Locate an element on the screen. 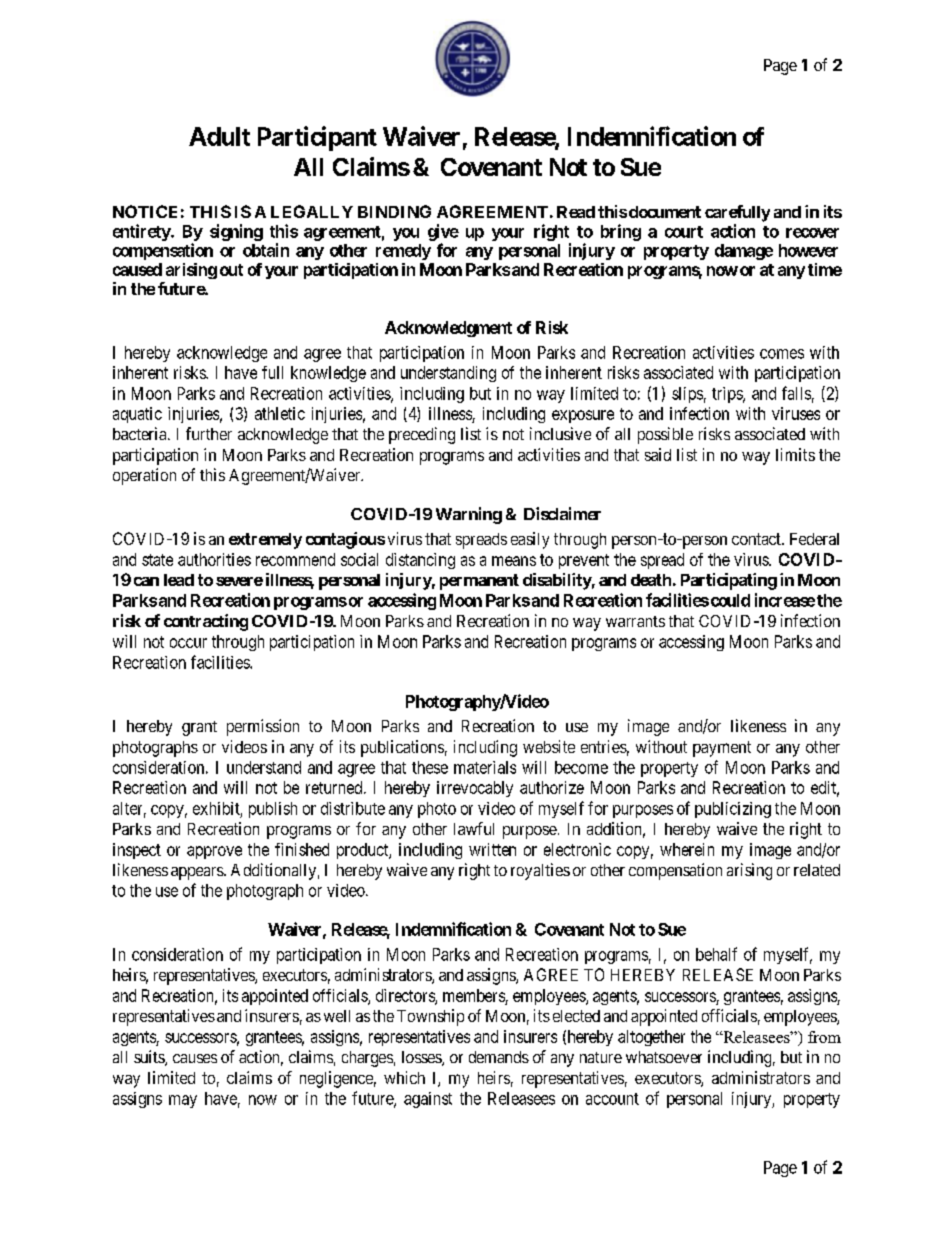  permanent is located at coordinates (479, 582).
